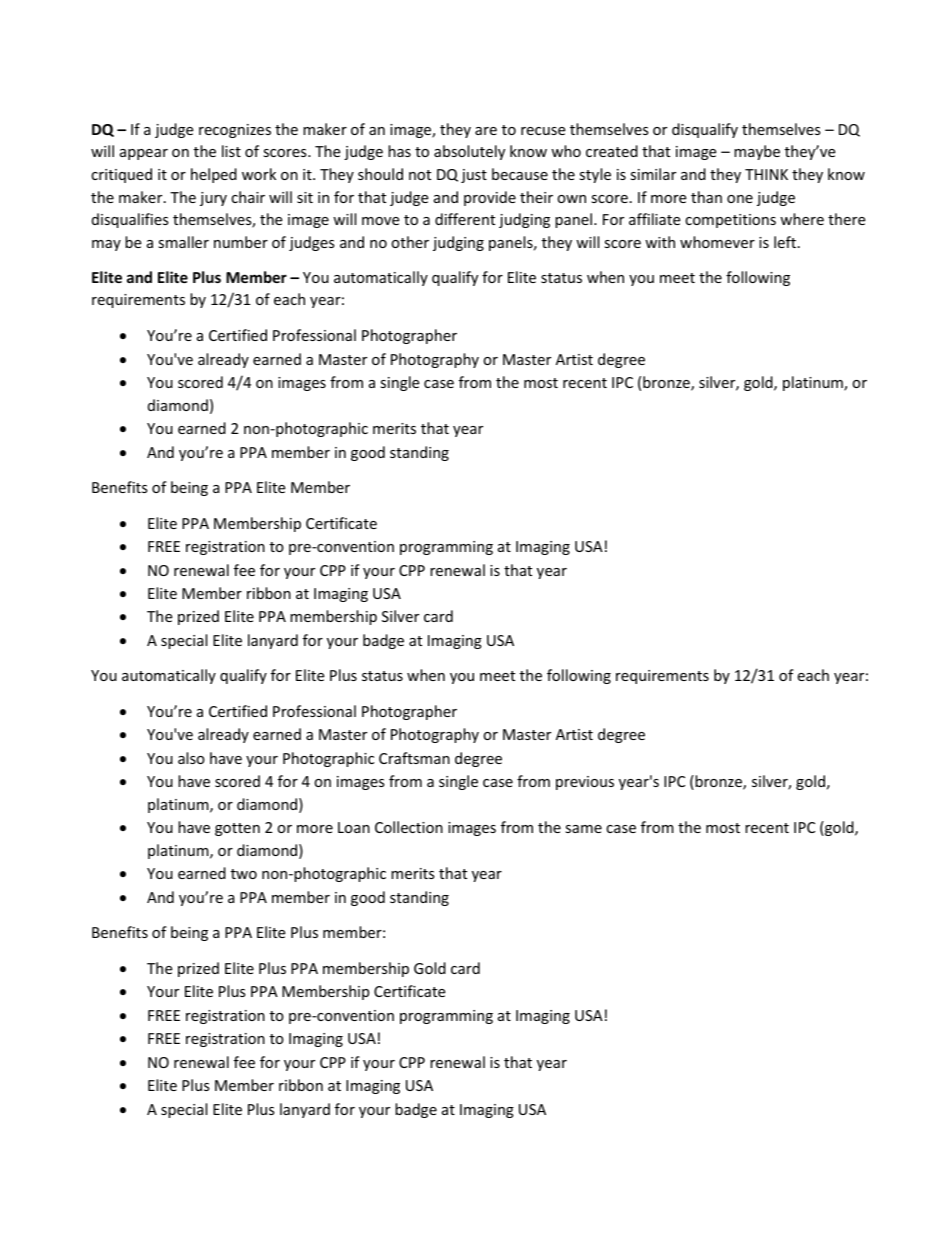 The height and width of the page is (1233, 952). What do you see at coordinates (585, 783) in the page?
I see `previous` at bounding box center [585, 783].
